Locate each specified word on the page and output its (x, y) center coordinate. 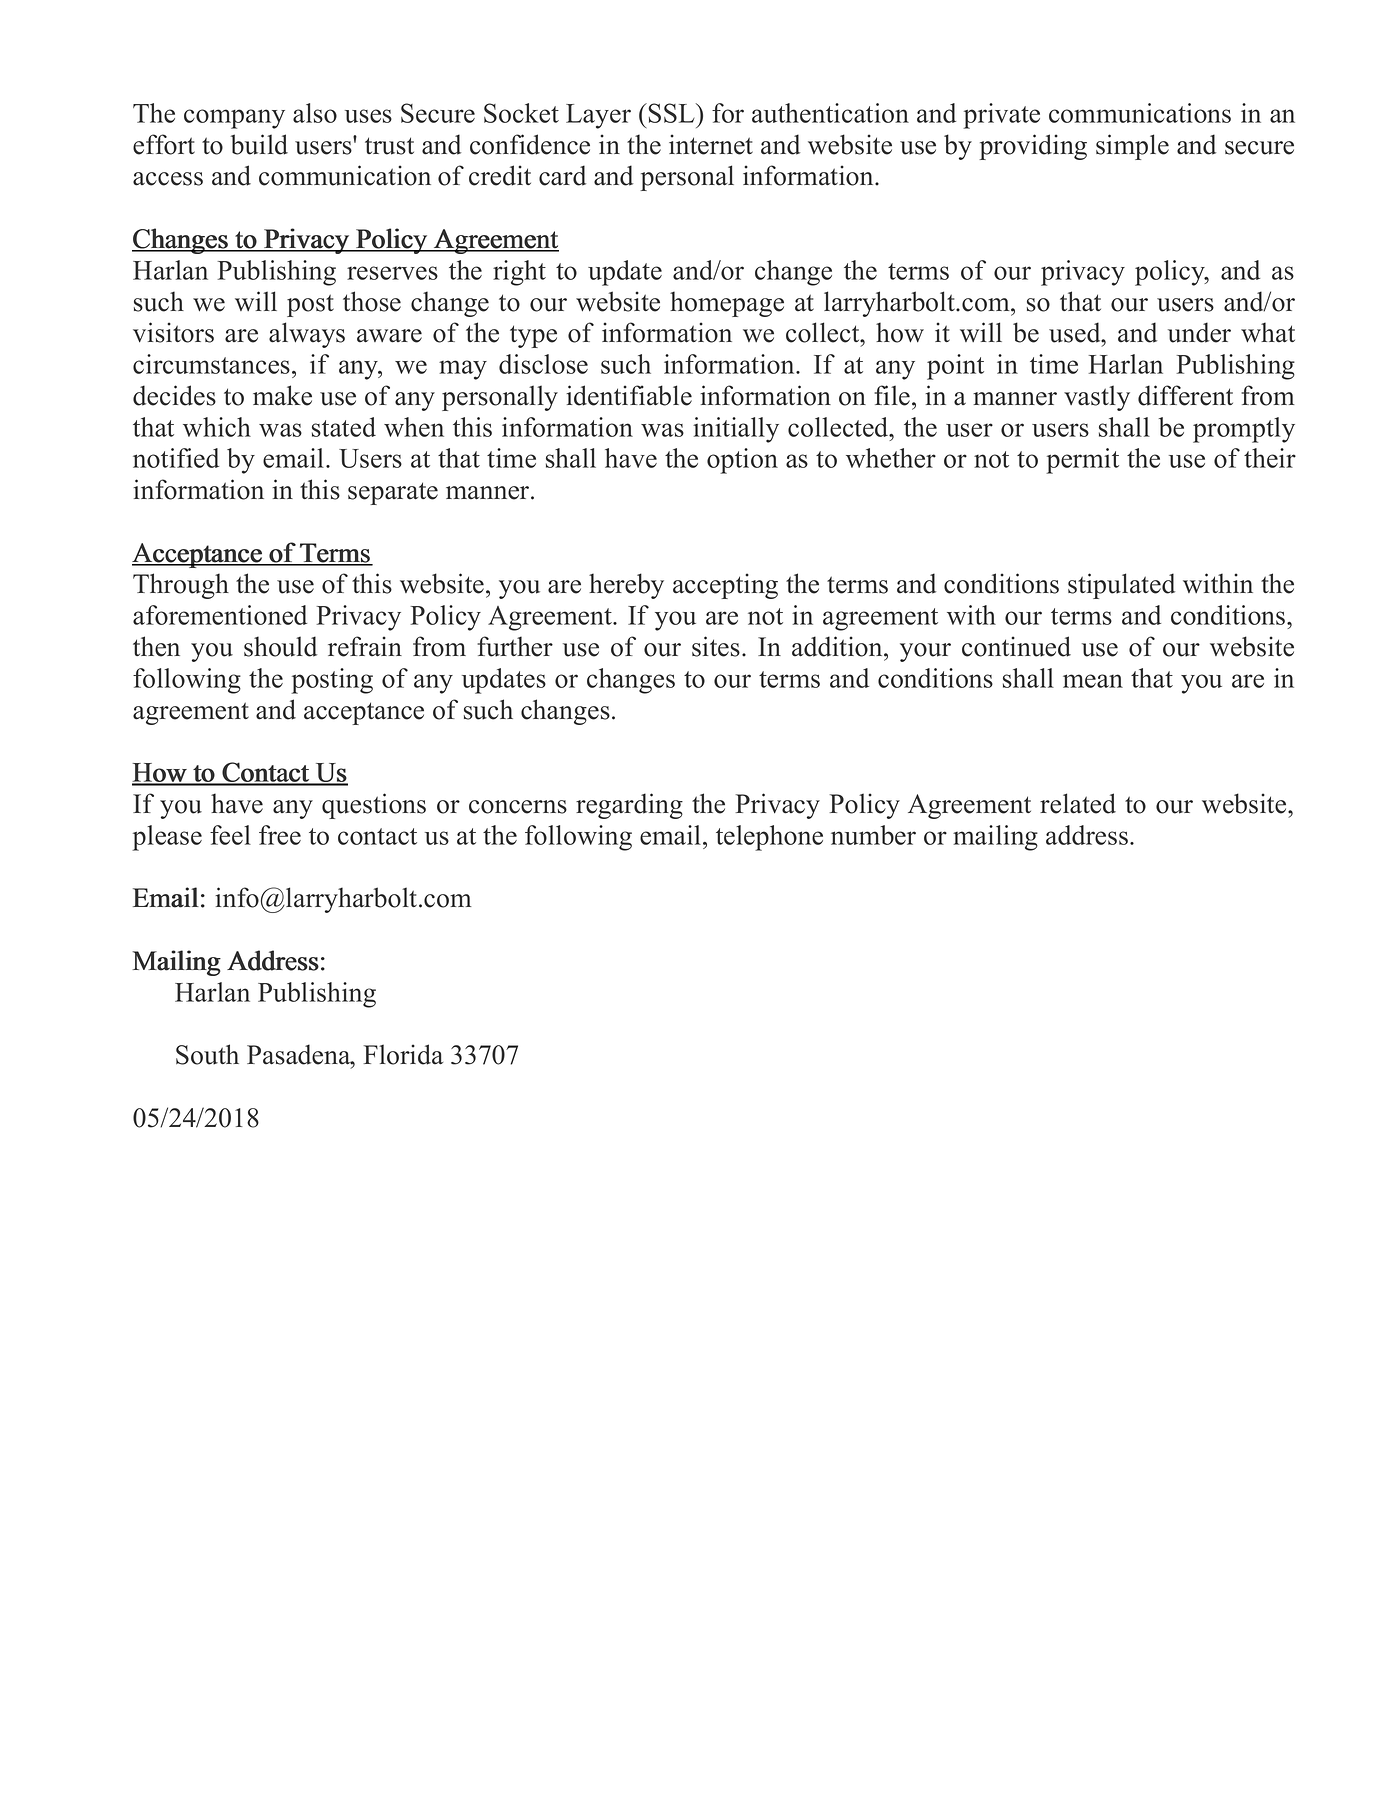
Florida (403, 1054)
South (207, 1054)
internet (711, 144)
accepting (725, 586)
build (259, 144)
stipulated (1121, 586)
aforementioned (220, 615)
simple (1132, 147)
